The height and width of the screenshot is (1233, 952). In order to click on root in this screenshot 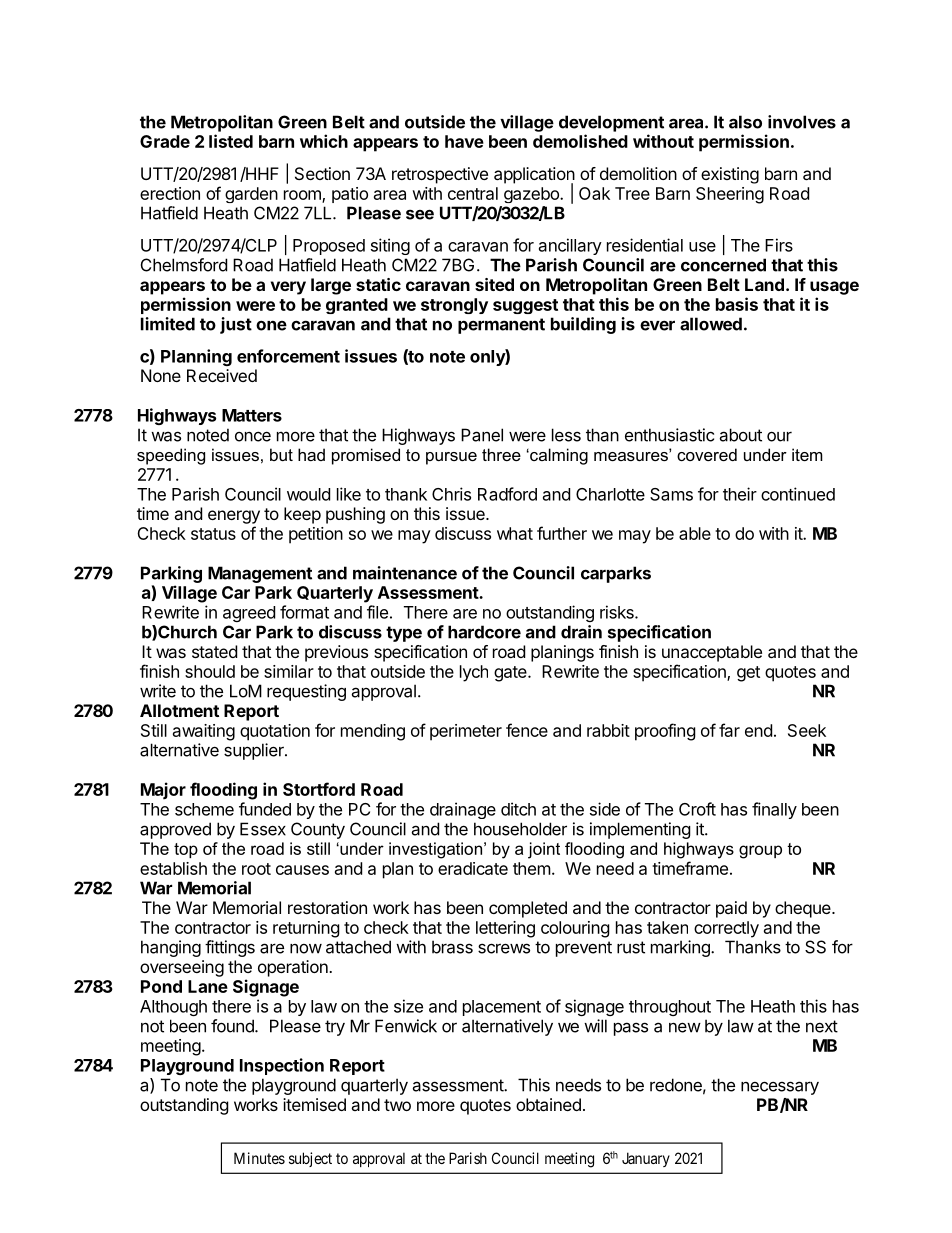, I will do `click(256, 869)`.
